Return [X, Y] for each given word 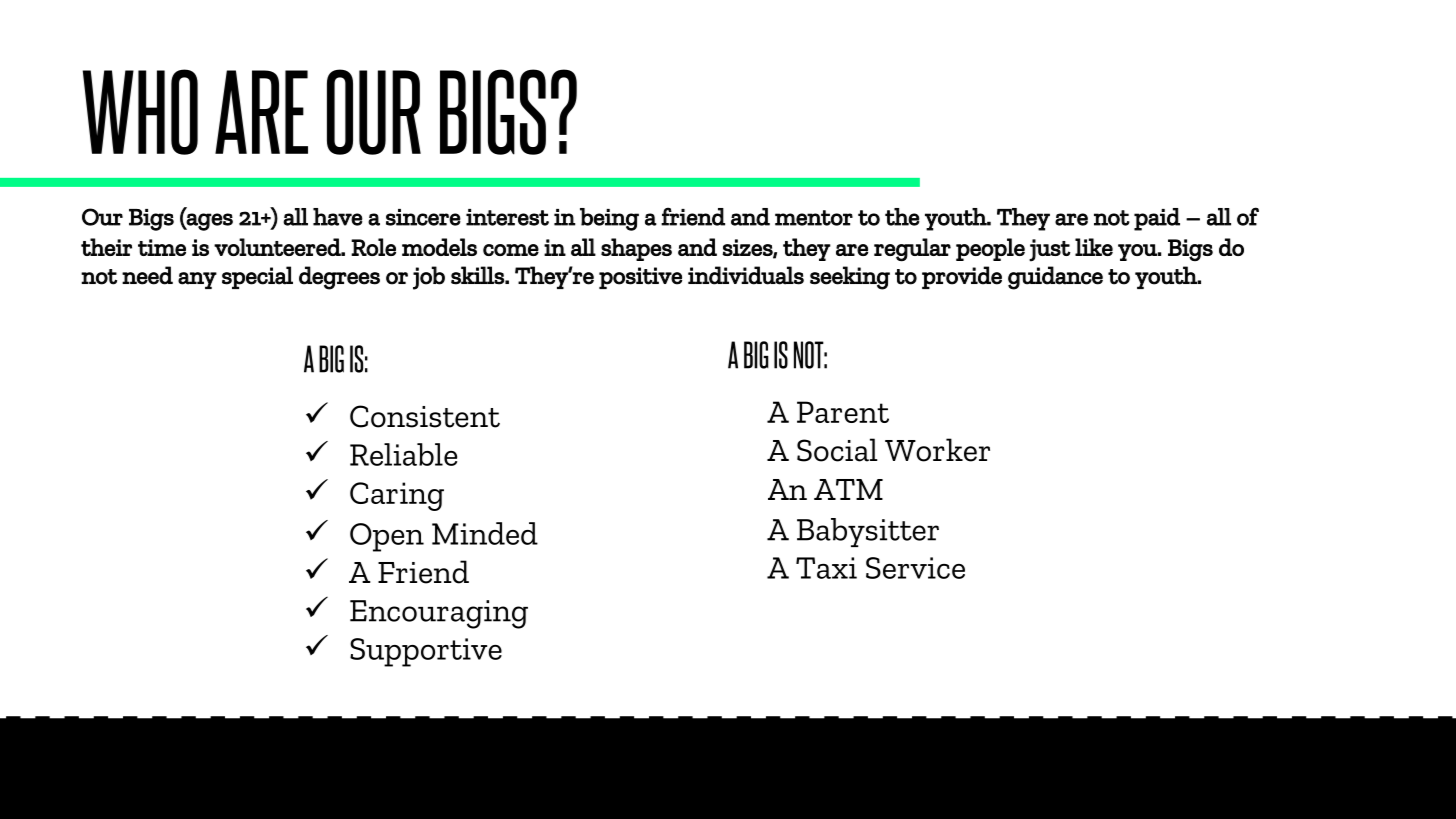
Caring [397, 496]
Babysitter [868, 532]
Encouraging [439, 614]
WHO [140, 112]
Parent [843, 412]
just [1050, 250]
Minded [485, 533]
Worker [937, 450]
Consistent [425, 416]
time [162, 247]
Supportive [426, 652]
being [609, 219]
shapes [636, 249]
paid [1157, 219]
